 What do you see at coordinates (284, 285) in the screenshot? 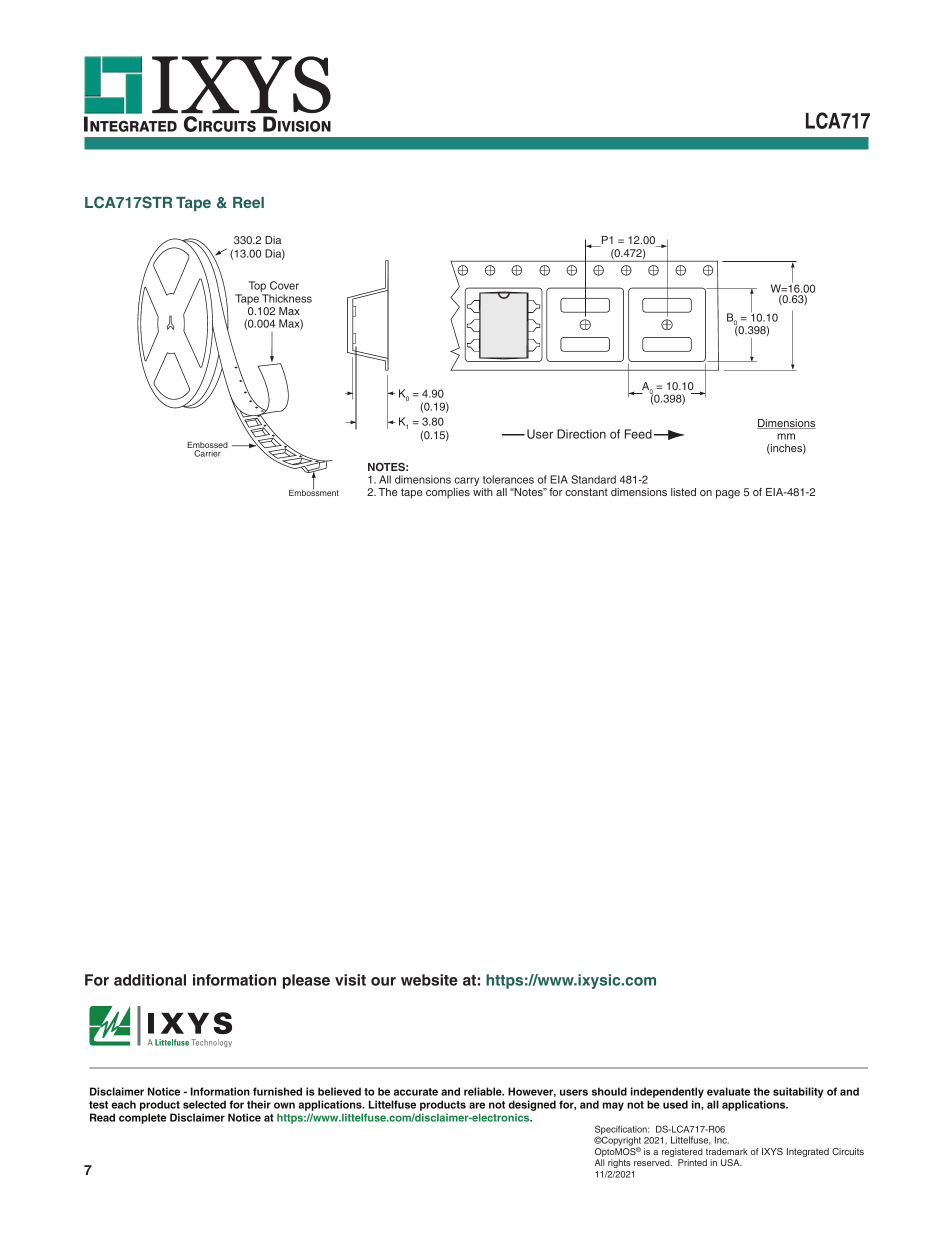
I see `Cover` at bounding box center [284, 285].
